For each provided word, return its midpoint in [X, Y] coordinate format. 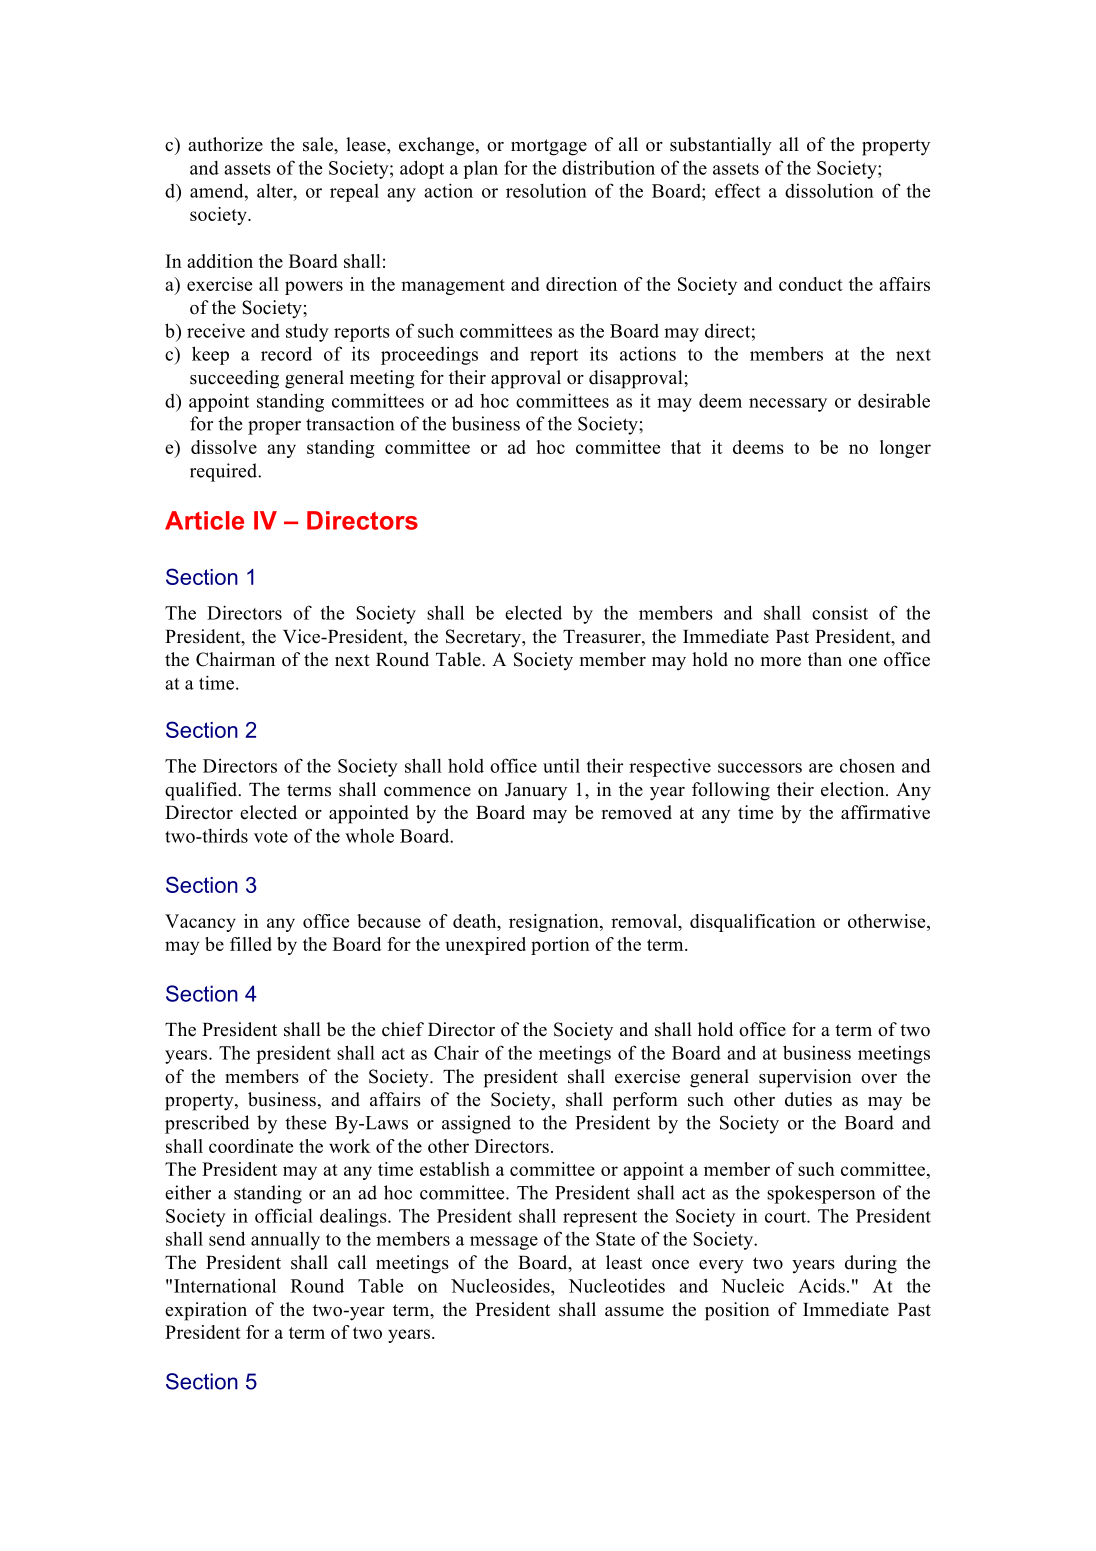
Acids [821, 1285]
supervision [805, 1078]
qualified [202, 791]
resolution [546, 190]
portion [560, 946]
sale [319, 144]
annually [285, 1240]
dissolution [829, 191]
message [504, 1243]
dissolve [224, 447]
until [561, 766]
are [821, 768]
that [686, 447]
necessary [788, 405]
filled [251, 944]
